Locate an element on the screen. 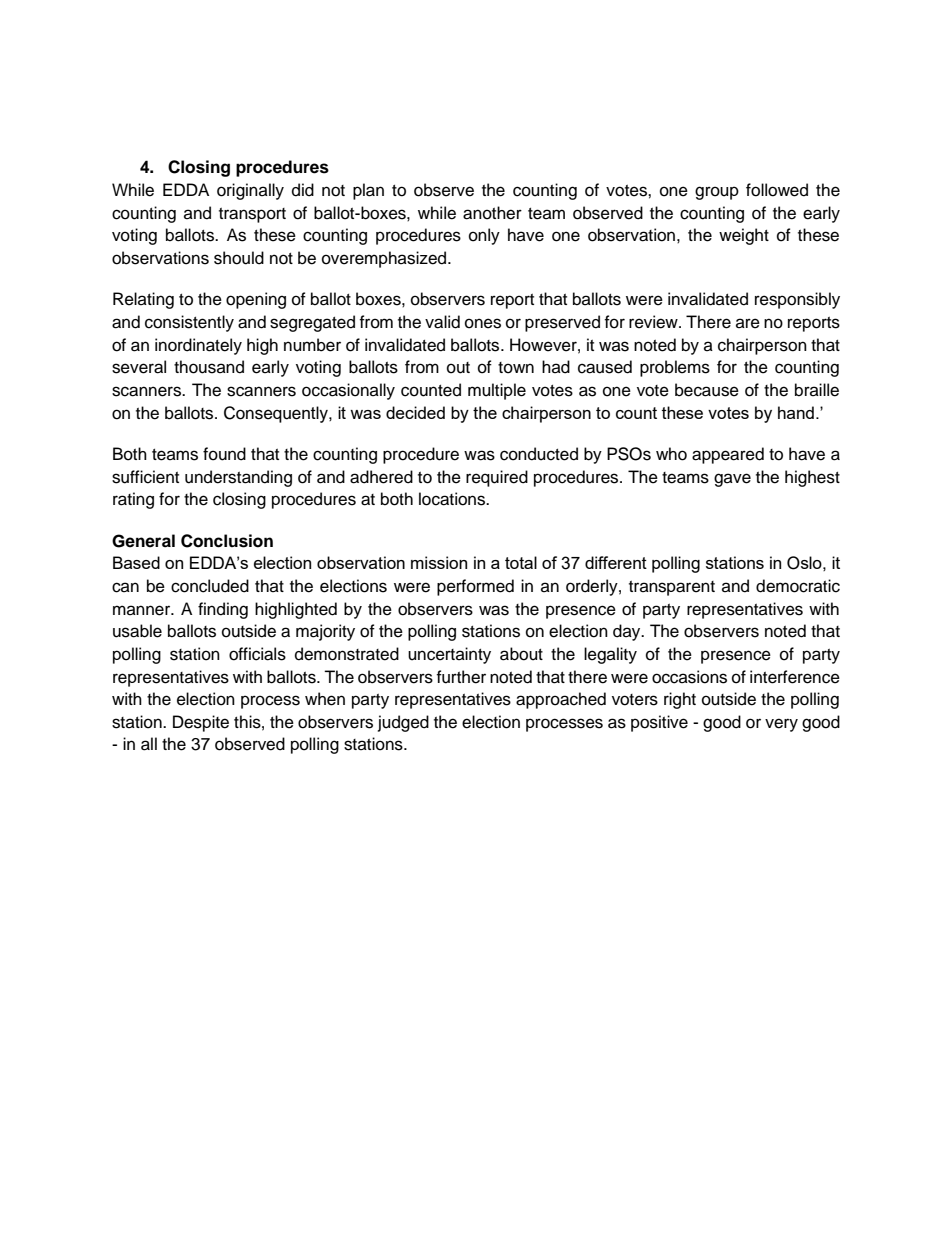 The height and width of the screenshot is (1233, 952). judged is located at coordinates (403, 723).
